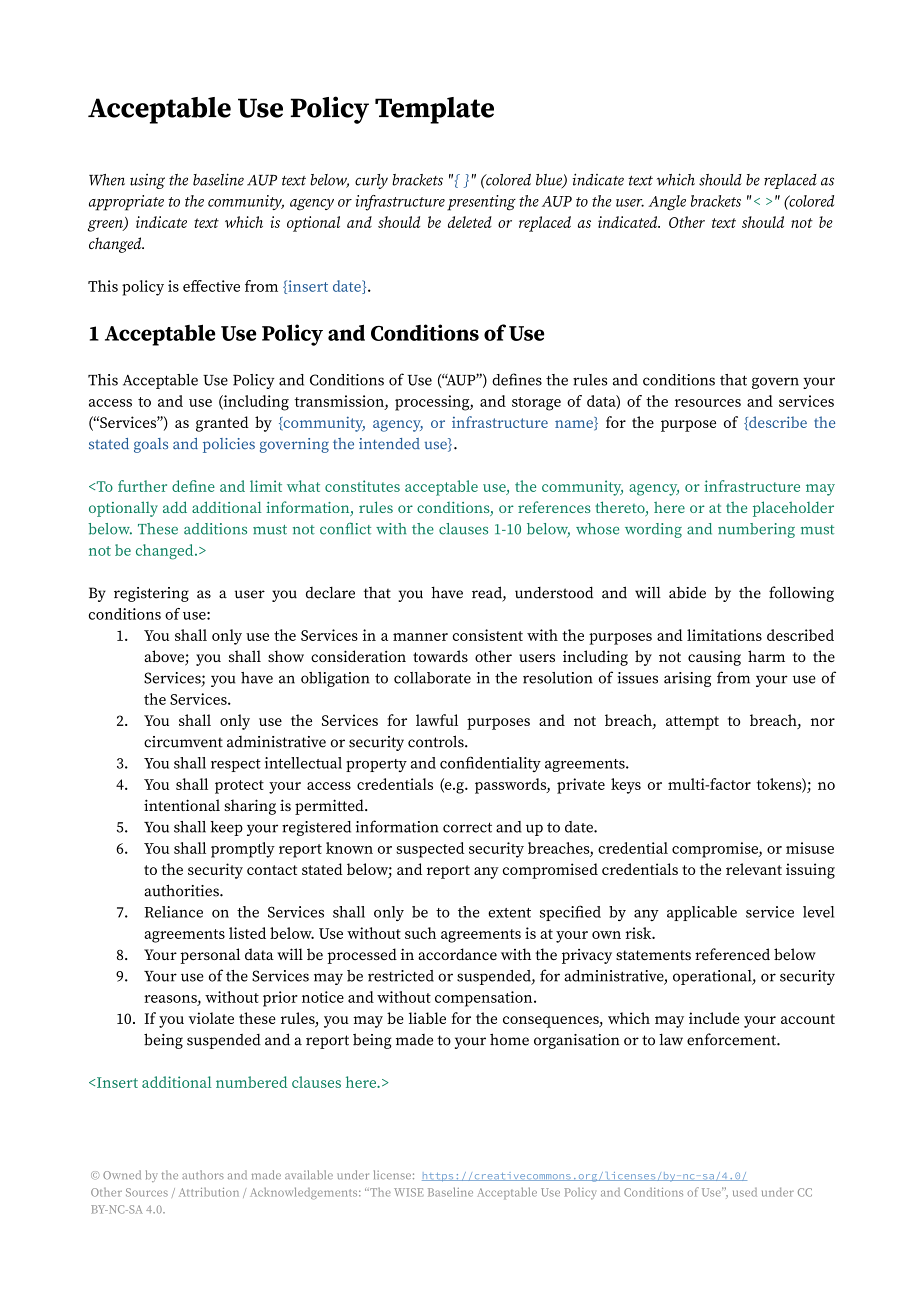 The height and width of the image is (1308, 924). What do you see at coordinates (745, 1192) in the image?
I see `used` at bounding box center [745, 1192].
